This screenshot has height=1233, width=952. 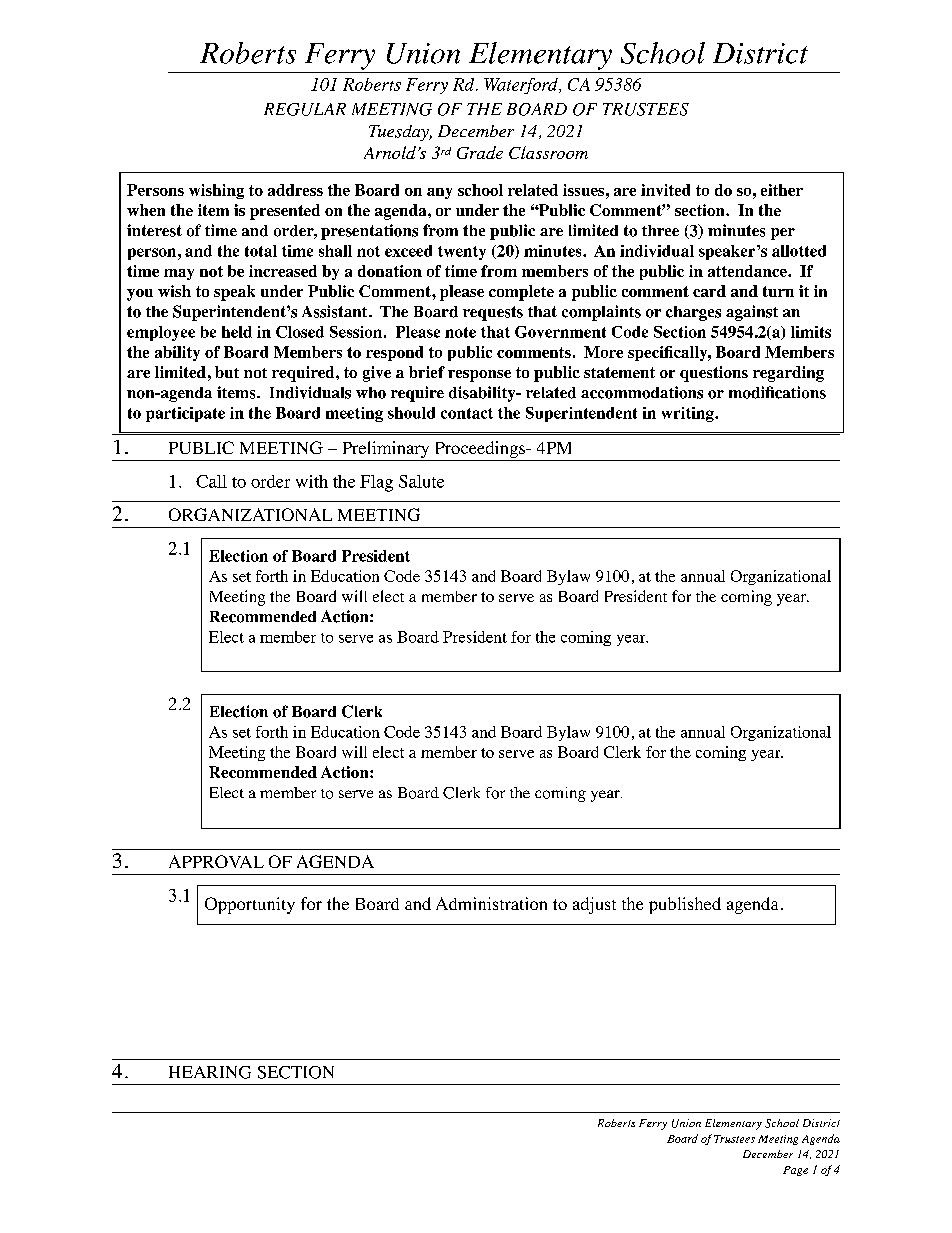 What do you see at coordinates (479, 376) in the screenshot?
I see `response` at bounding box center [479, 376].
